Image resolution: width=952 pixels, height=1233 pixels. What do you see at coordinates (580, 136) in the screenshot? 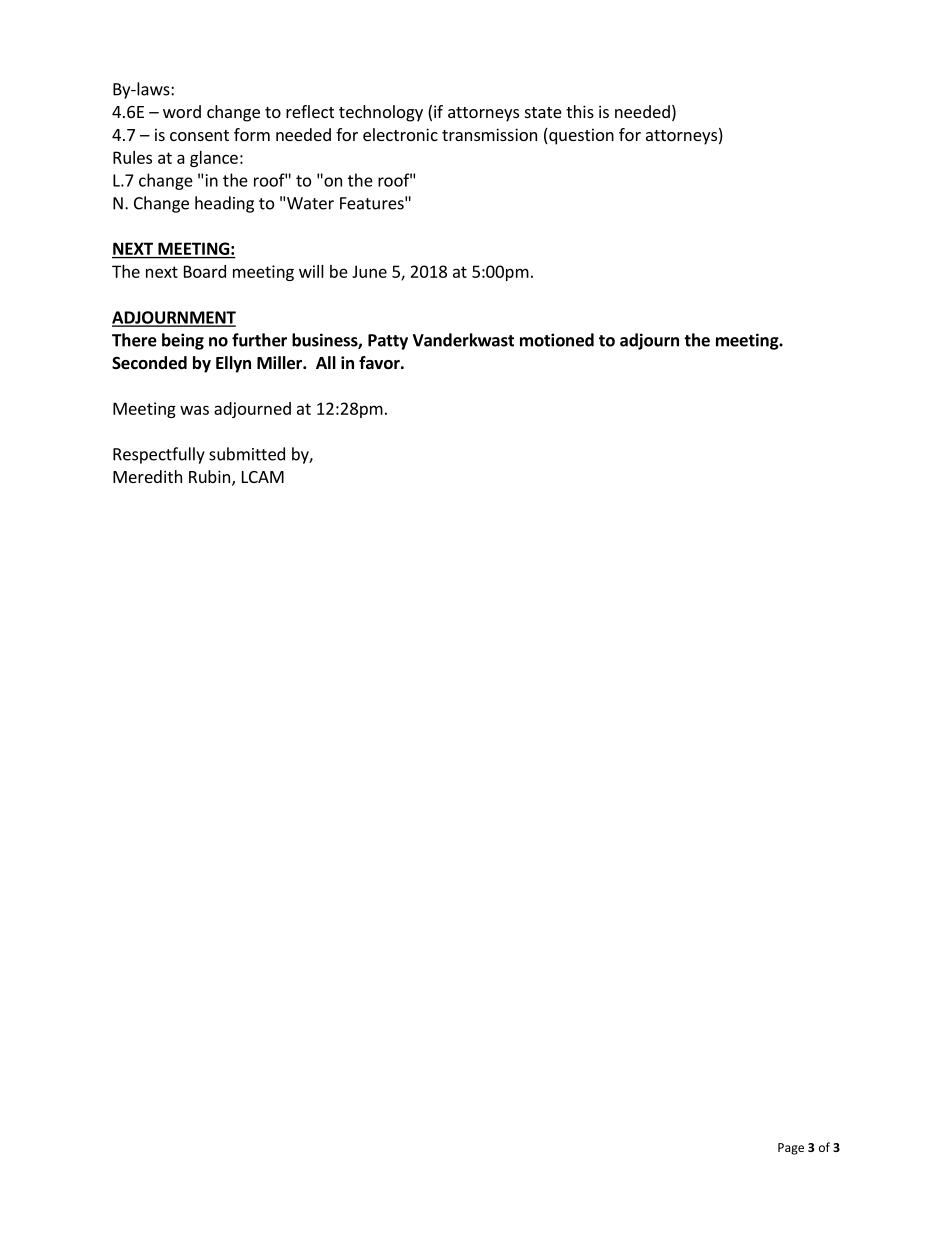
I see `question` at bounding box center [580, 136].
